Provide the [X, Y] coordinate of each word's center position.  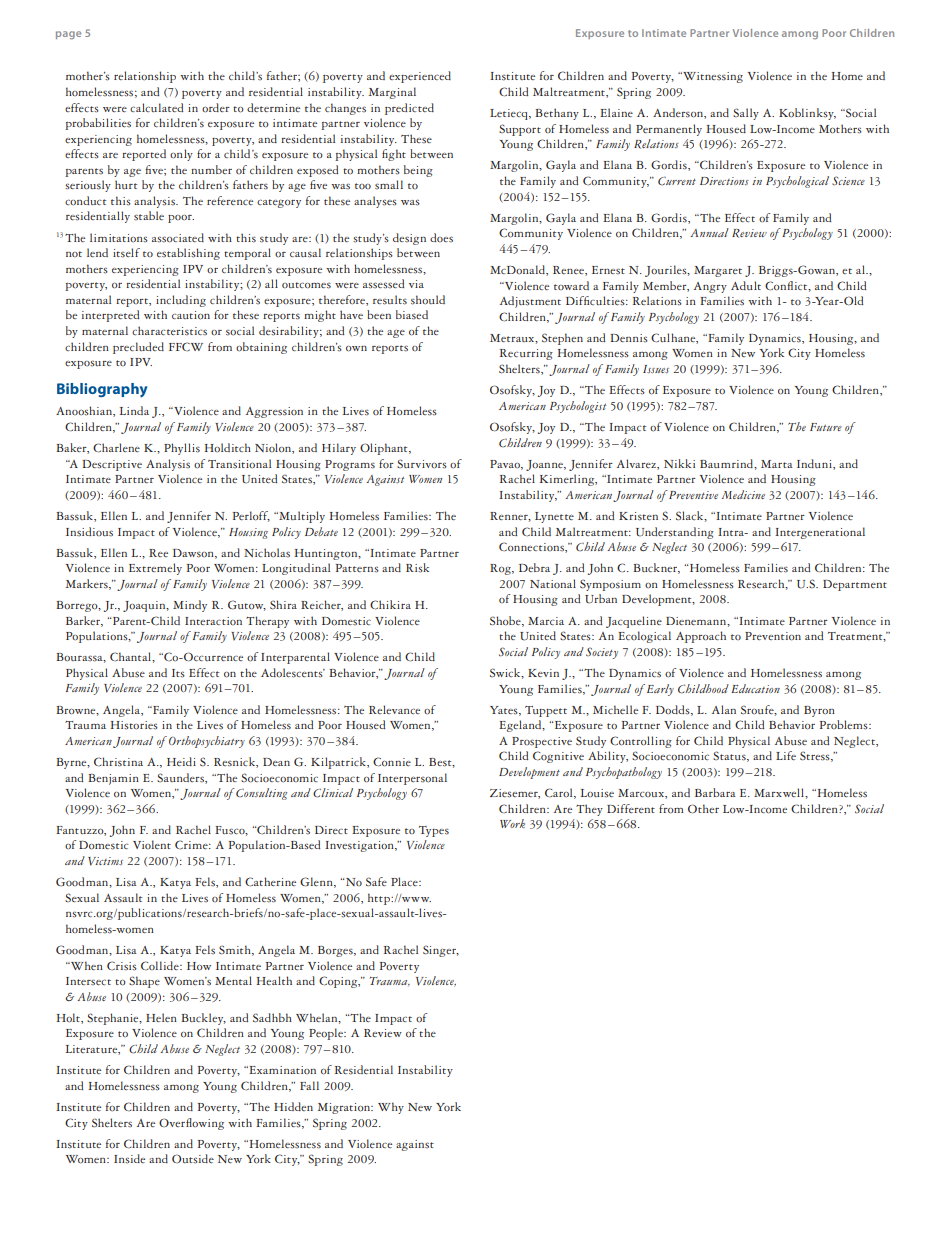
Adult [746, 285]
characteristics [169, 331]
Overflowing [191, 1124]
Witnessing [712, 77]
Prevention [773, 636]
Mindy [190, 606]
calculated [156, 107]
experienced [420, 77]
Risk [417, 568]
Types [434, 831]
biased [412, 315]
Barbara [715, 792]
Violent [152, 844]
